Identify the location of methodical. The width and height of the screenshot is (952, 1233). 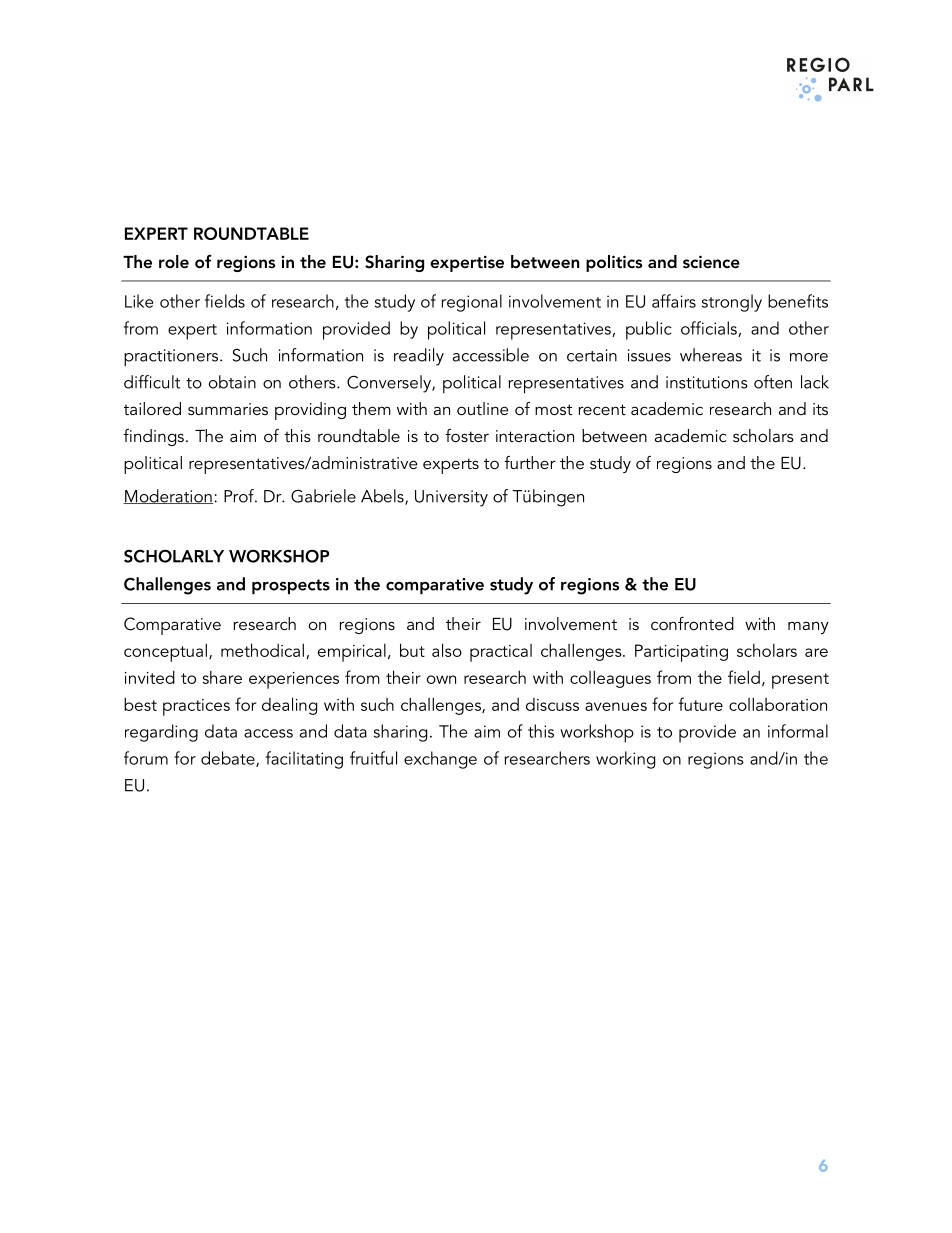
(262, 650).
